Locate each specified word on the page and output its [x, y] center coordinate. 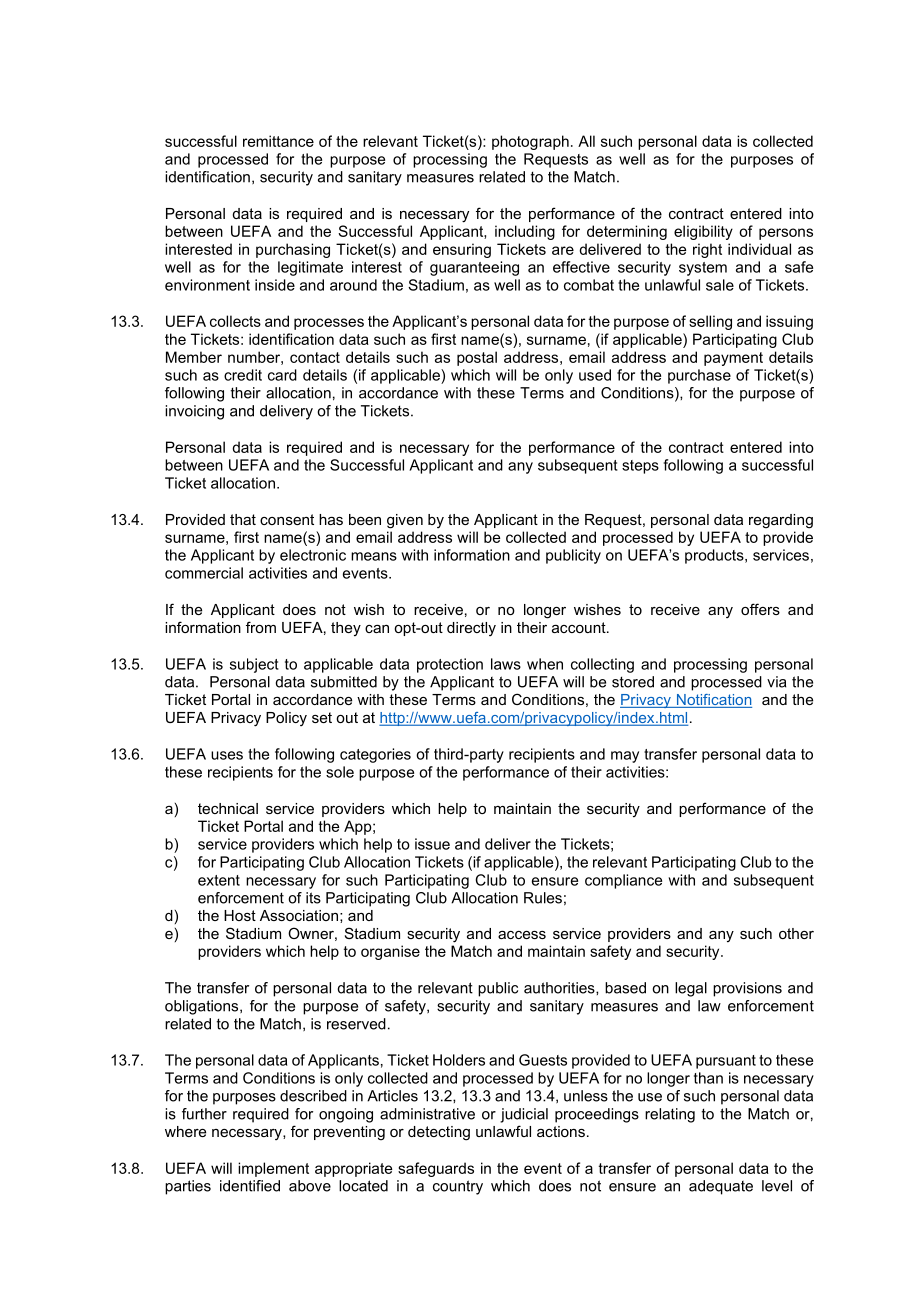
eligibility [703, 232]
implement [273, 1169]
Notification [713, 701]
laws [506, 664]
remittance [278, 141]
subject [254, 665]
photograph [530, 142]
